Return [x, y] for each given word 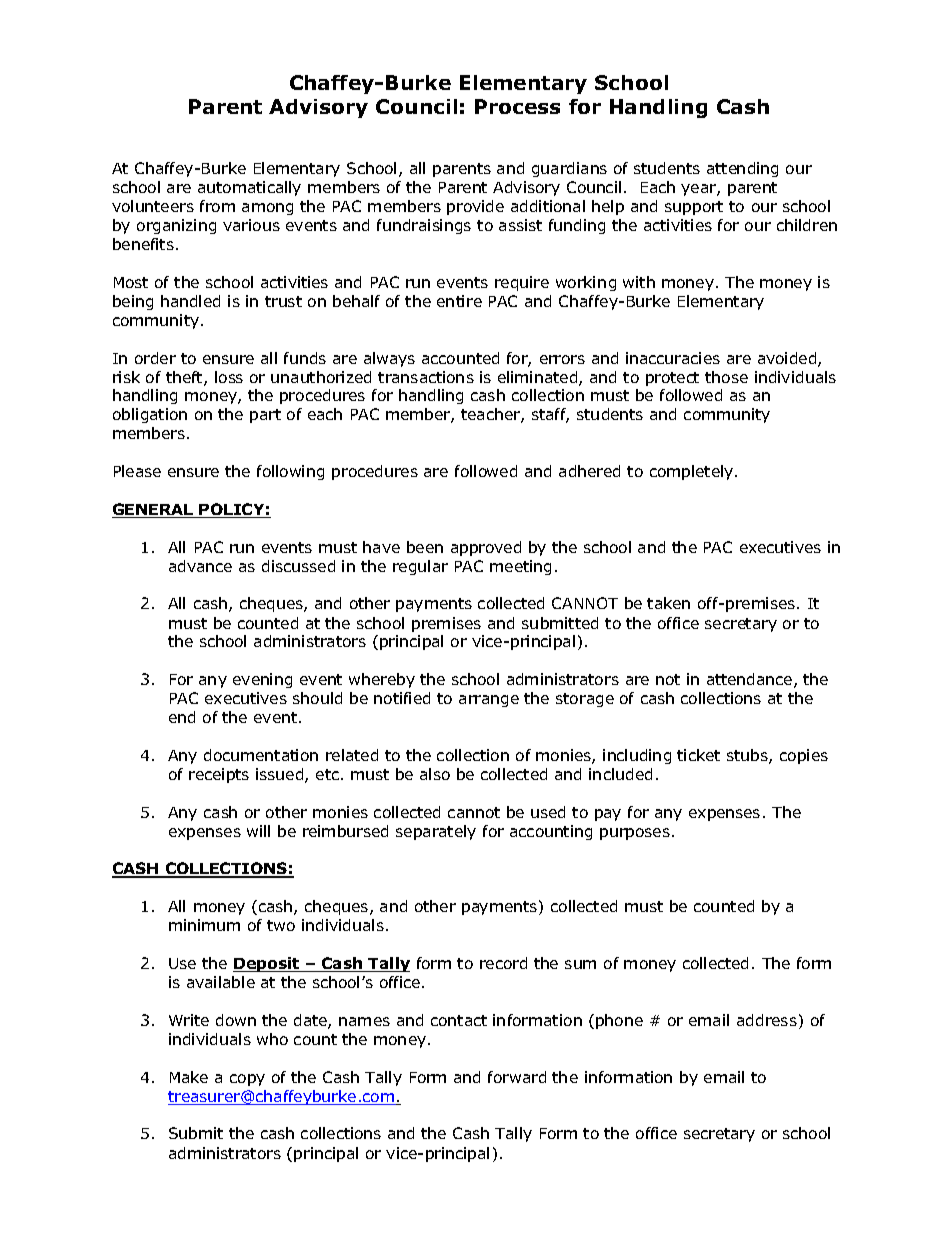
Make [189, 1077]
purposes [635, 834]
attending [742, 169]
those [726, 377]
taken [668, 603]
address [767, 1020]
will [258, 831]
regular [420, 567]
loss [229, 377]
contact [459, 1020]
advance [200, 566]
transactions [426, 377]
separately [436, 832]
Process [517, 106]
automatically [249, 188]
